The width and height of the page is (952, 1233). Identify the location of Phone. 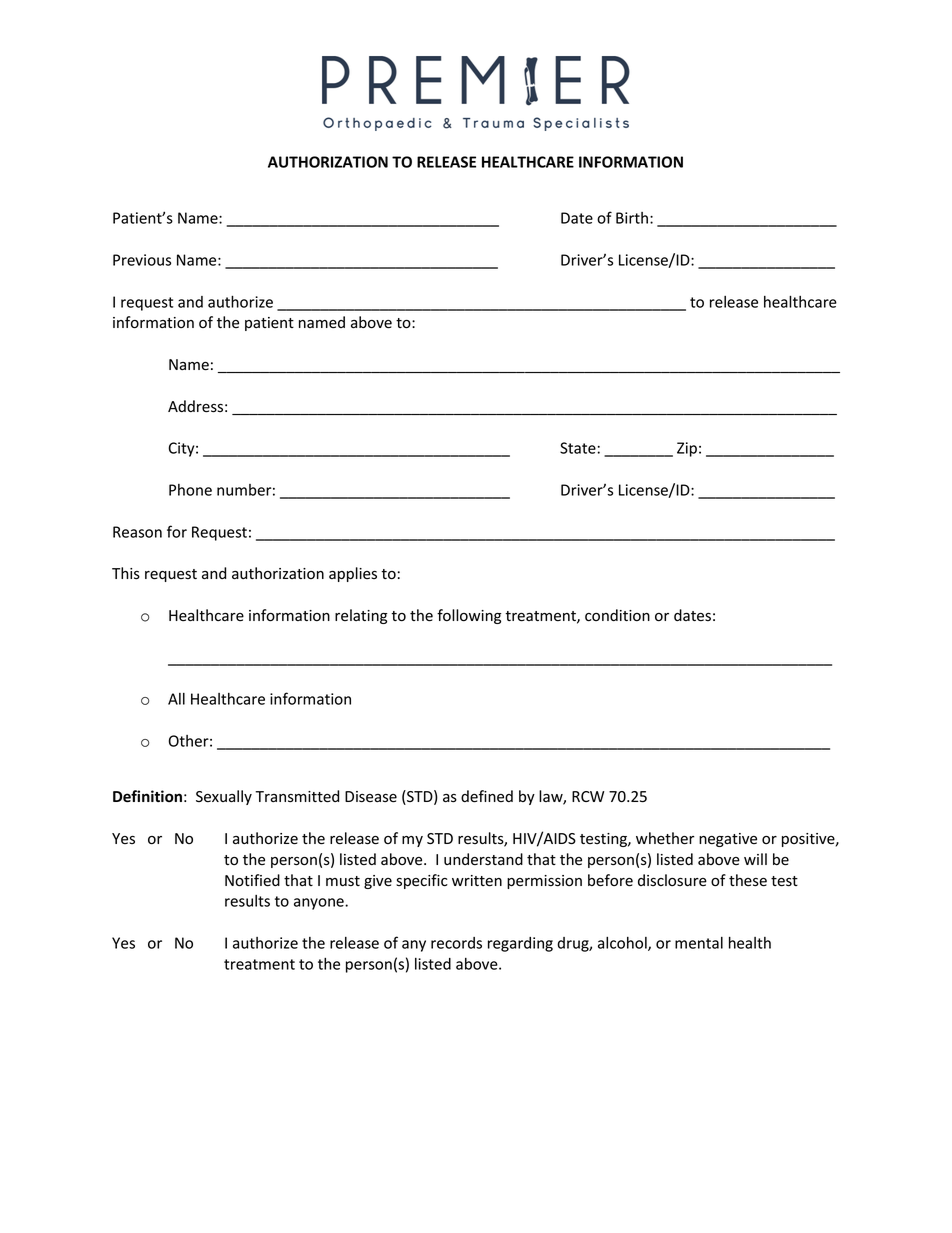
(190, 490).
